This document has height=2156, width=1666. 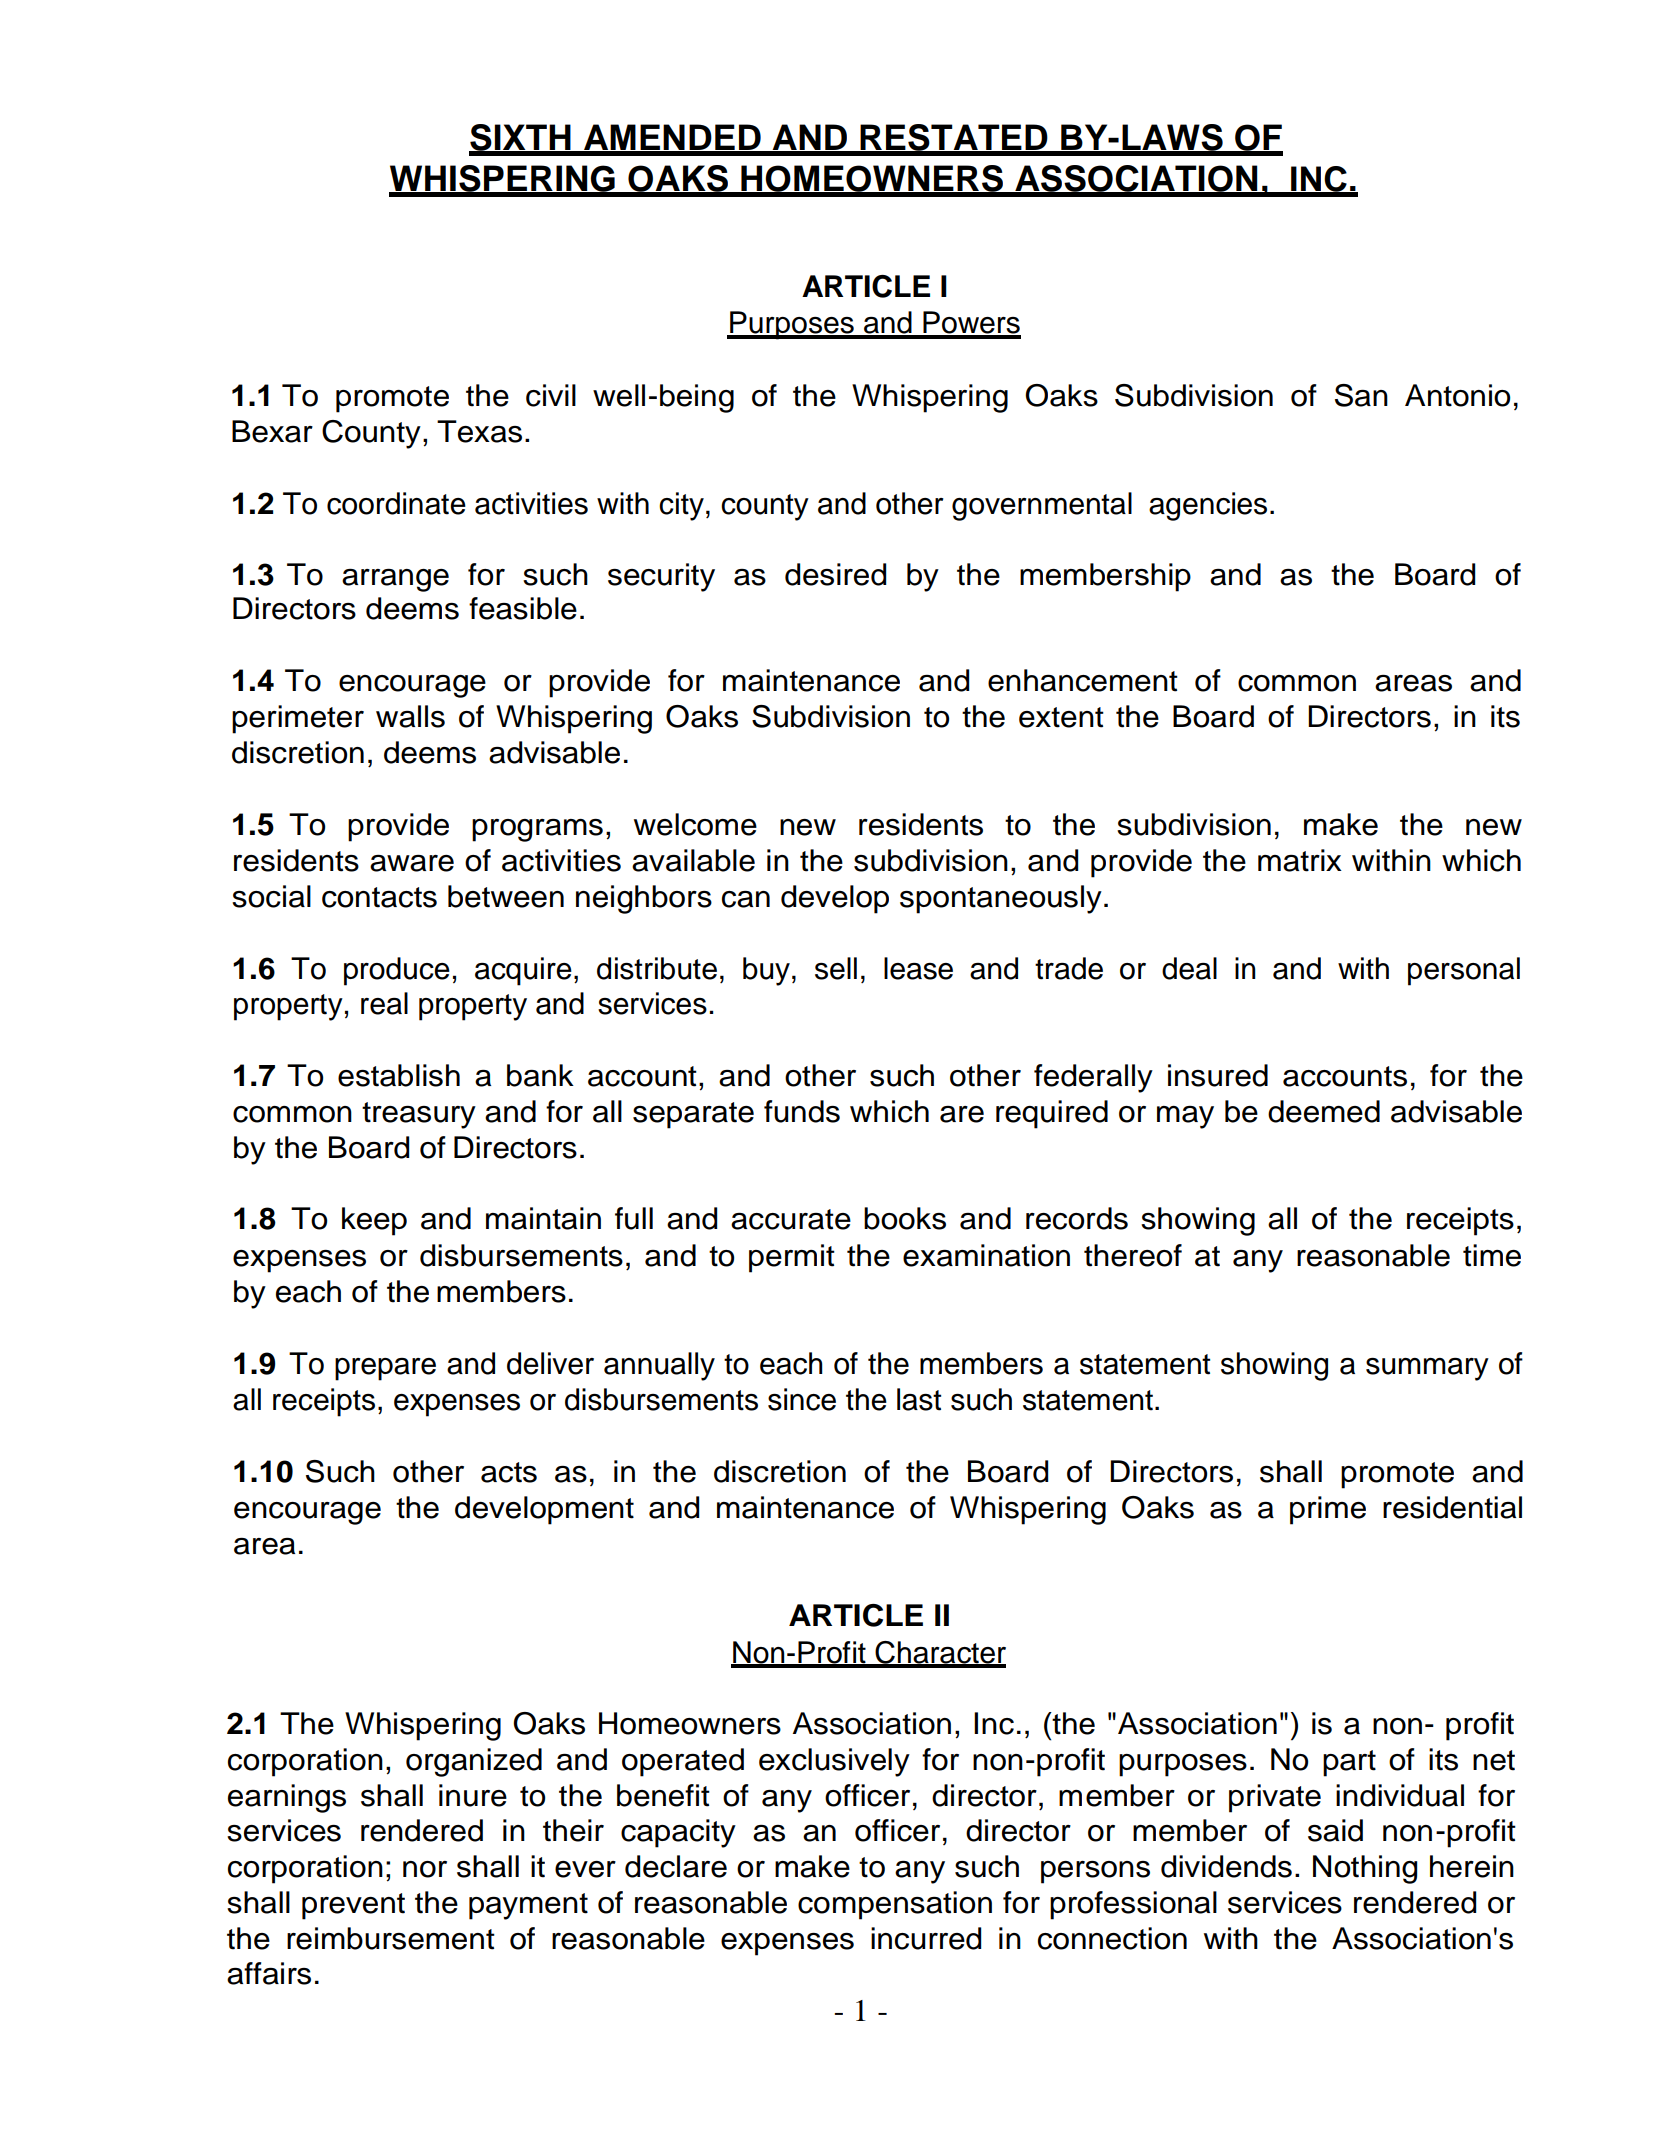 I want to click on real, so click(x=384, y=1003).
